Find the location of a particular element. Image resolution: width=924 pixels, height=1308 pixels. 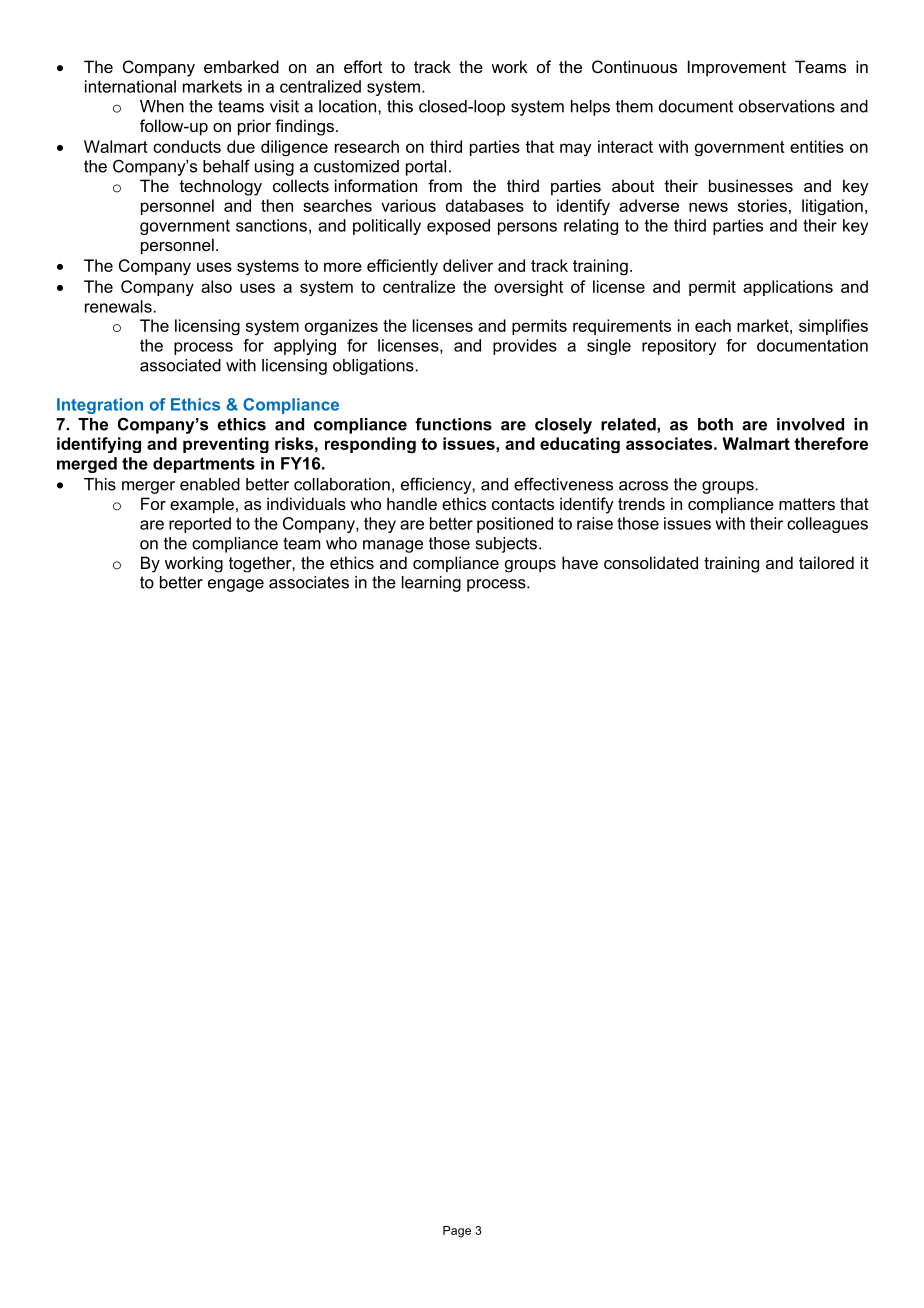

tailored is located at coordinates (826, 562).
